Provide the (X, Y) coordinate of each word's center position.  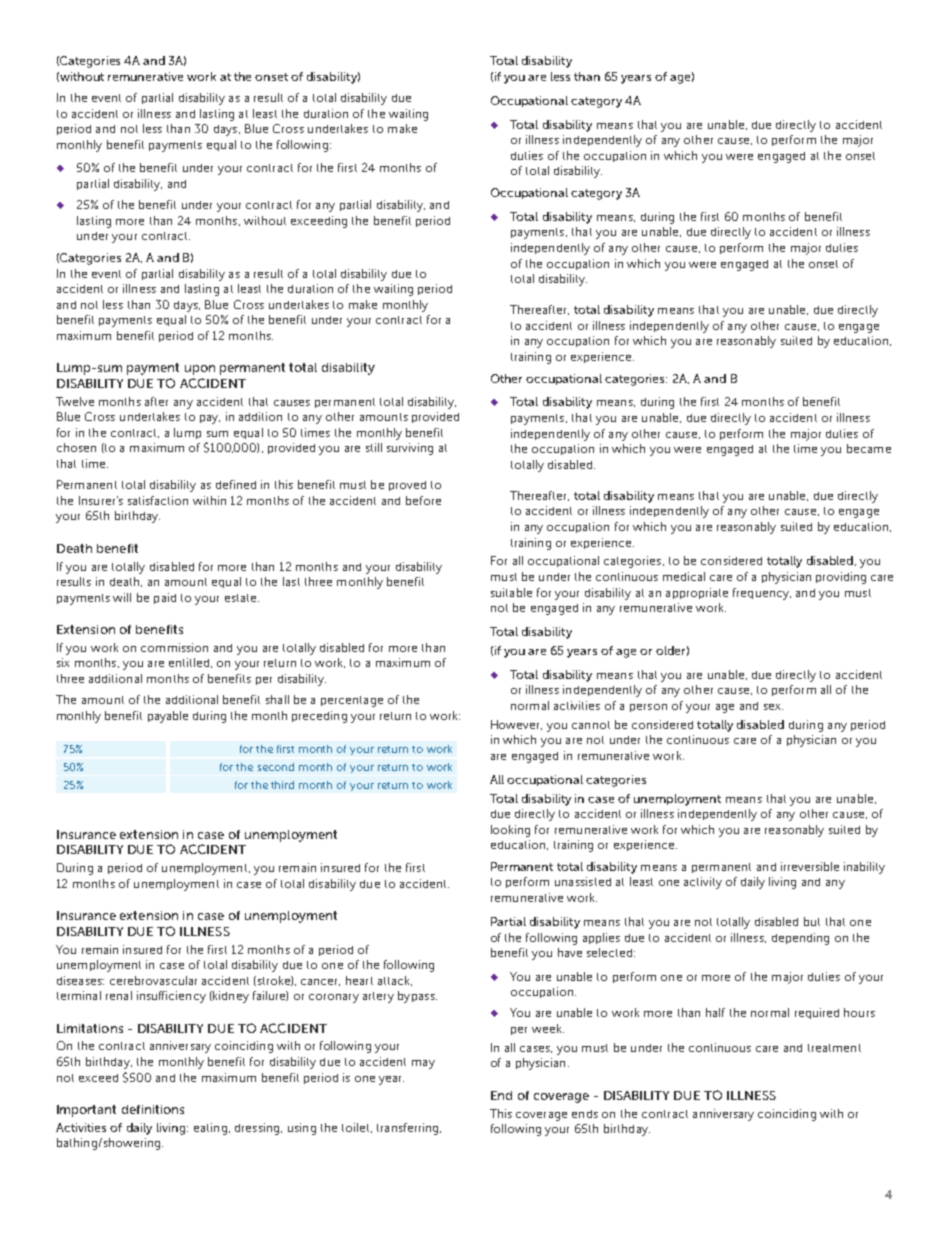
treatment (834, 1048)
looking (510, 831)
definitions (153, 1109)
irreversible (810, 866)
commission (174, 647)
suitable (511, 592)
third (282, 785)
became (869, 448)
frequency (762, 594)
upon (200, 370)
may (423, 1064)
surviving (410, 449)
